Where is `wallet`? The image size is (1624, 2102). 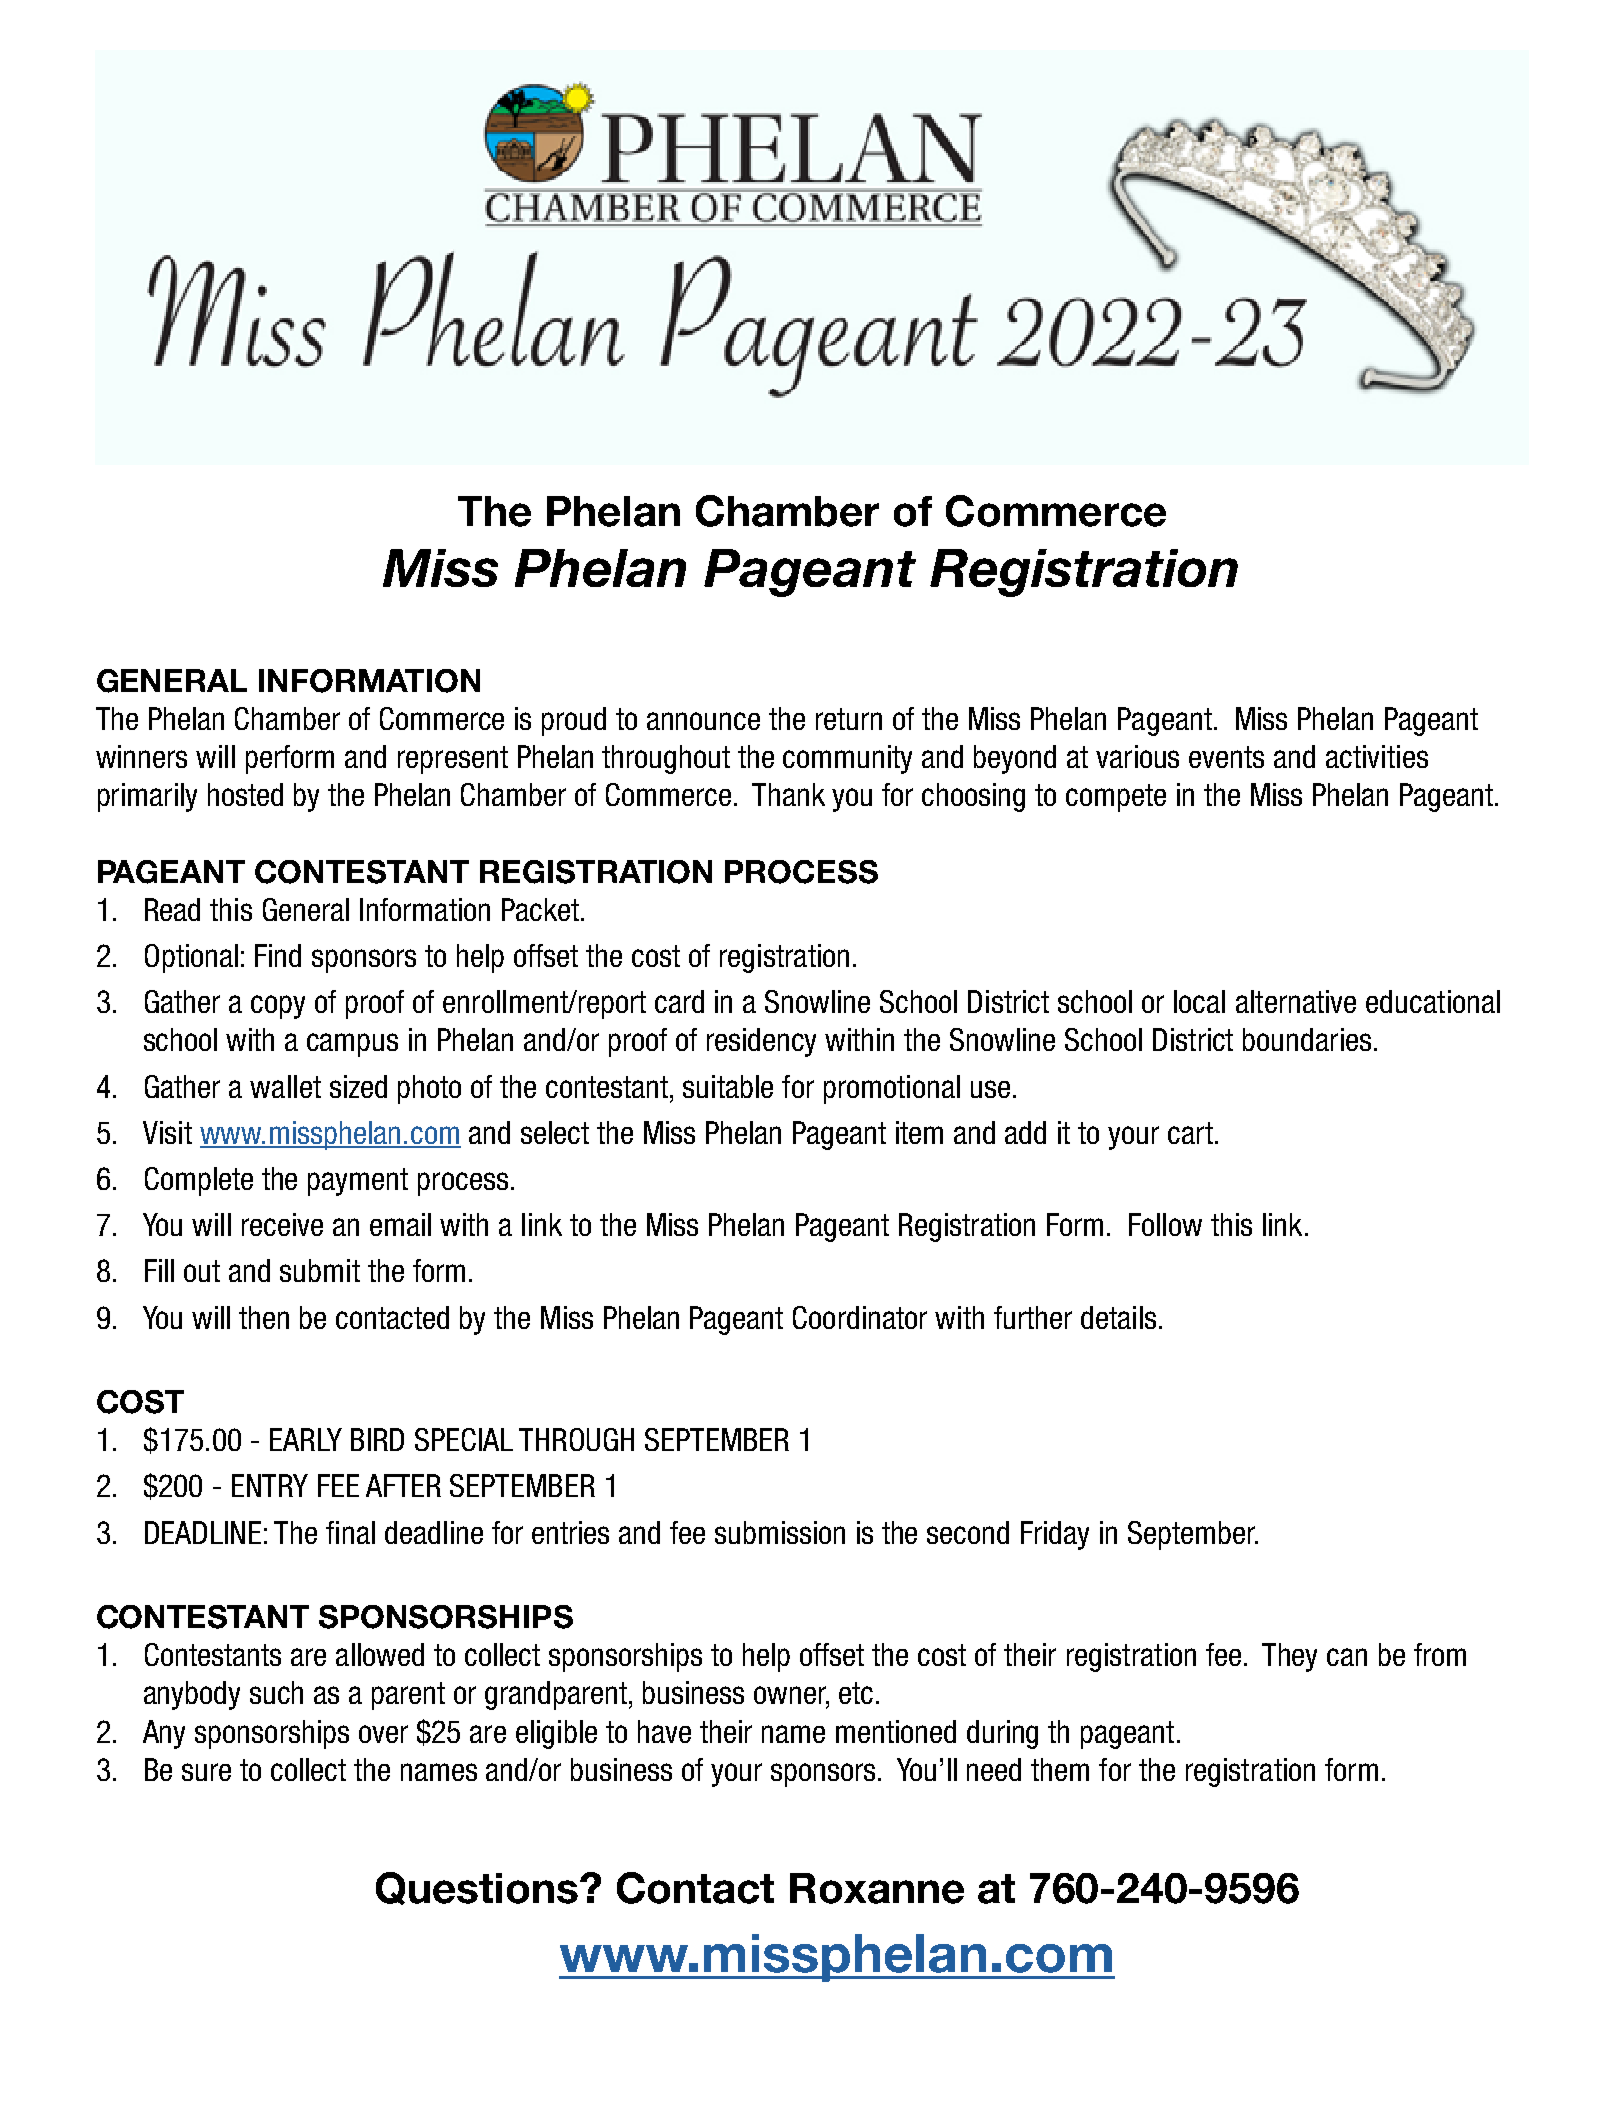 wallet is located at coordinates (285, 1086).
